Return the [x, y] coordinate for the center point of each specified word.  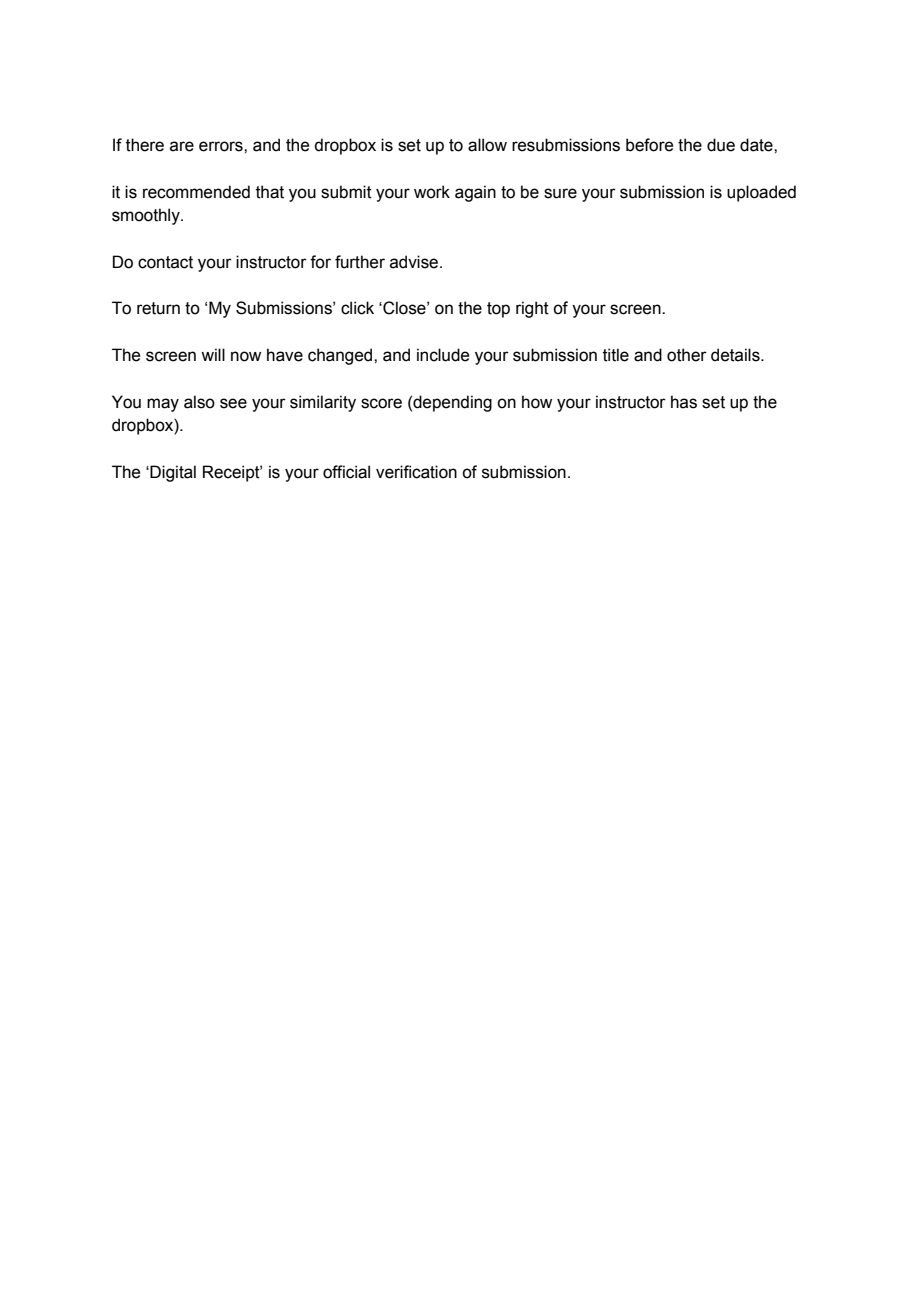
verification [416, 472]
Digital [172, 473]
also [199, 402]
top [498, 310]
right [532, 309]
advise [415, 262]
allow [487, 145]
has [684, 402]
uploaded [761, 193]
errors [222, 146]
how [537, 402]
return [158, 308]
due [721, 145]
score [381, 403]
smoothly [147, 216]
